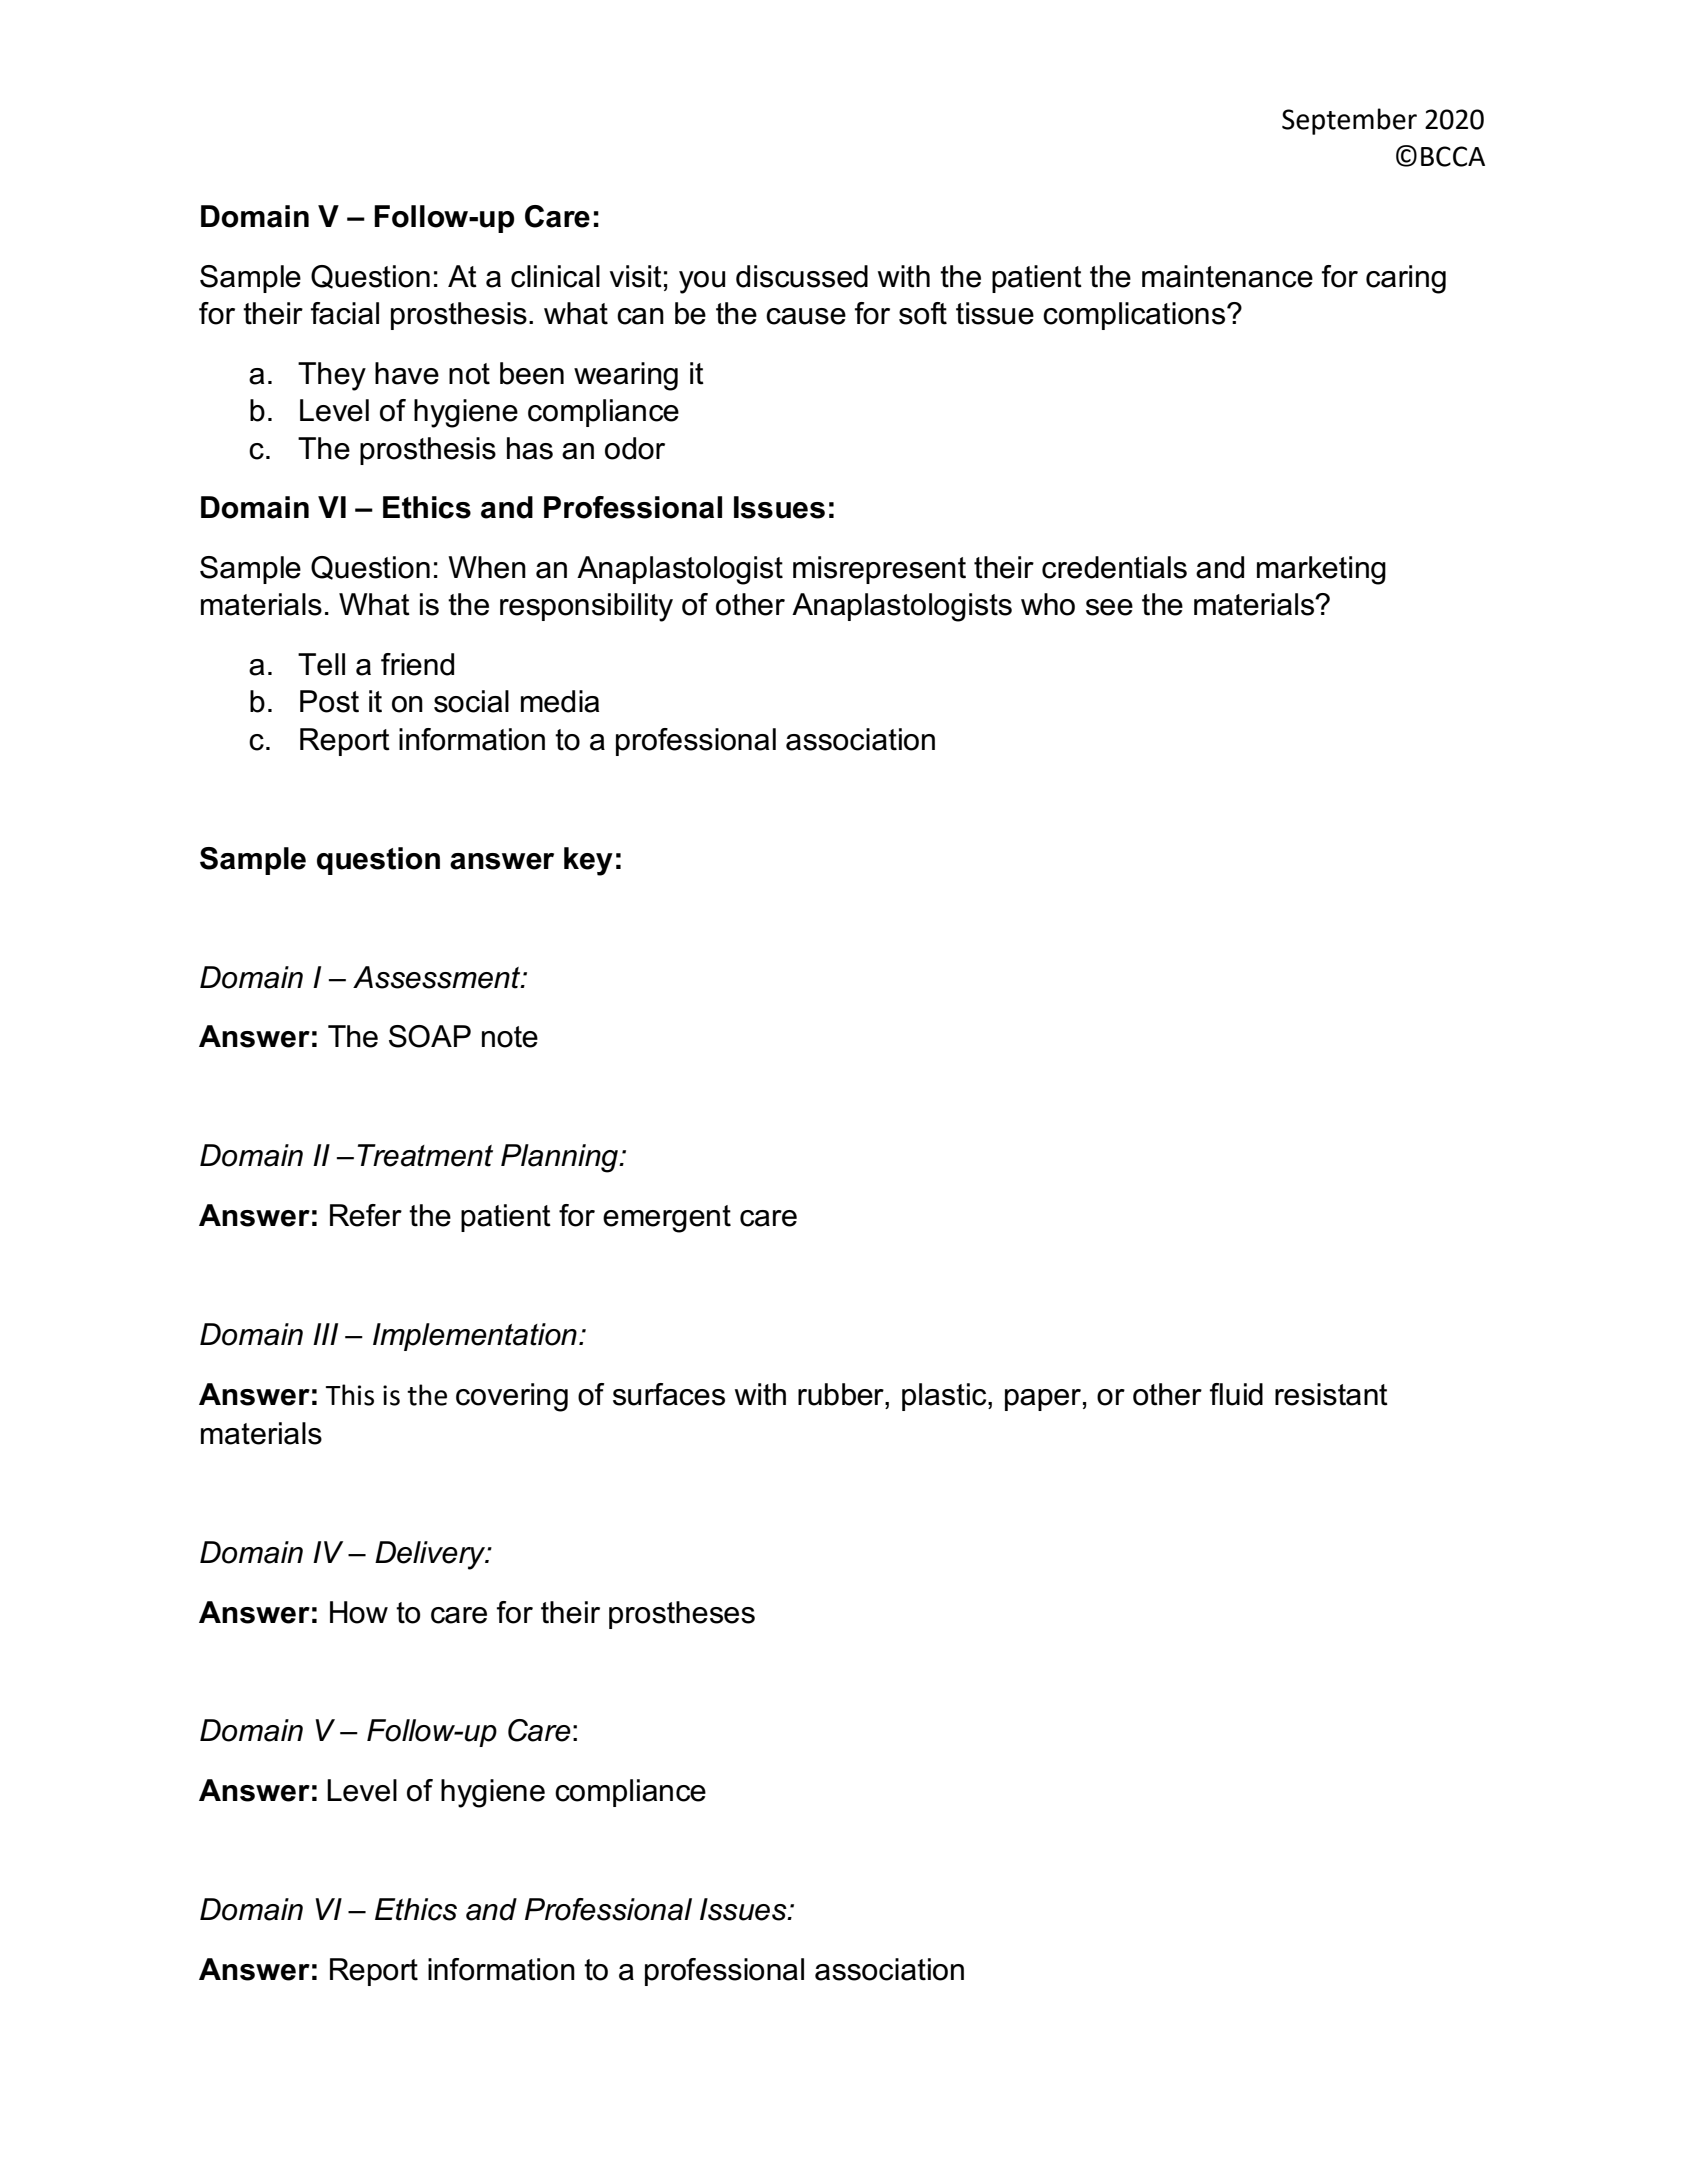  I want to click on clinical, so click(555, 276).
